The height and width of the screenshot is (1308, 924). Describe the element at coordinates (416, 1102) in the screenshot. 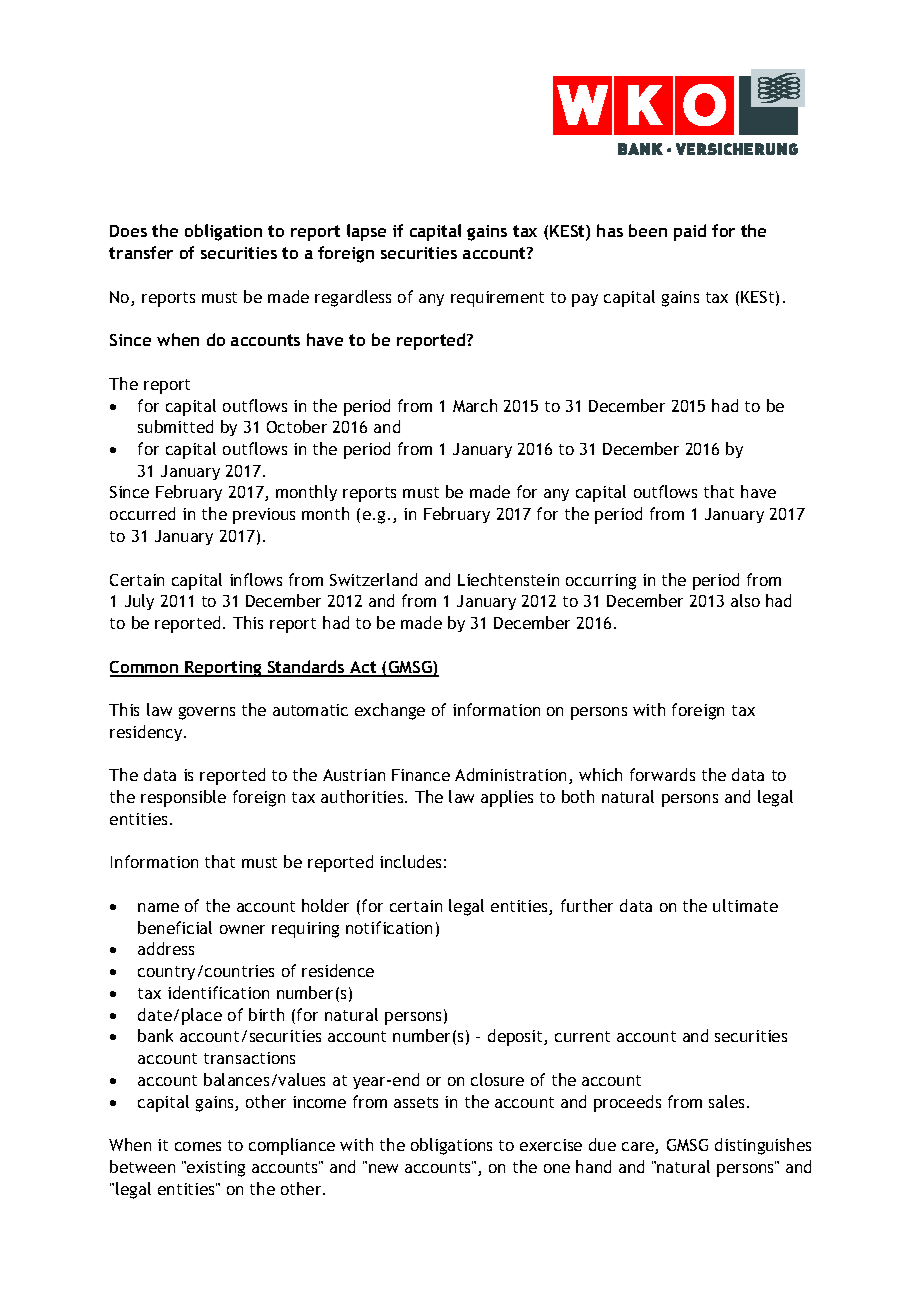

I see `assets` at that location.
